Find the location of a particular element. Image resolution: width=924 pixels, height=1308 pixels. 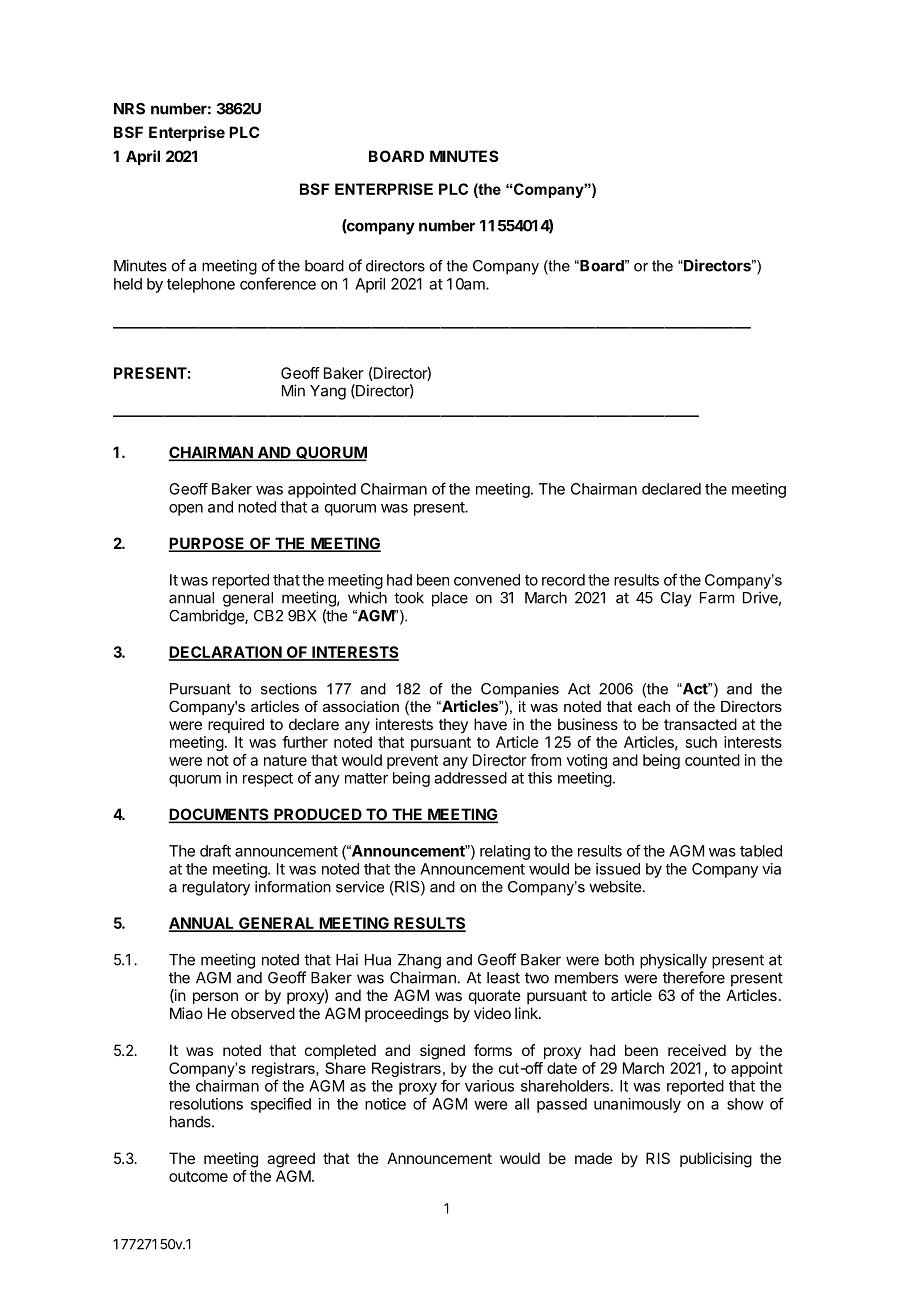

Farm is located at coordinates (717, 598).
